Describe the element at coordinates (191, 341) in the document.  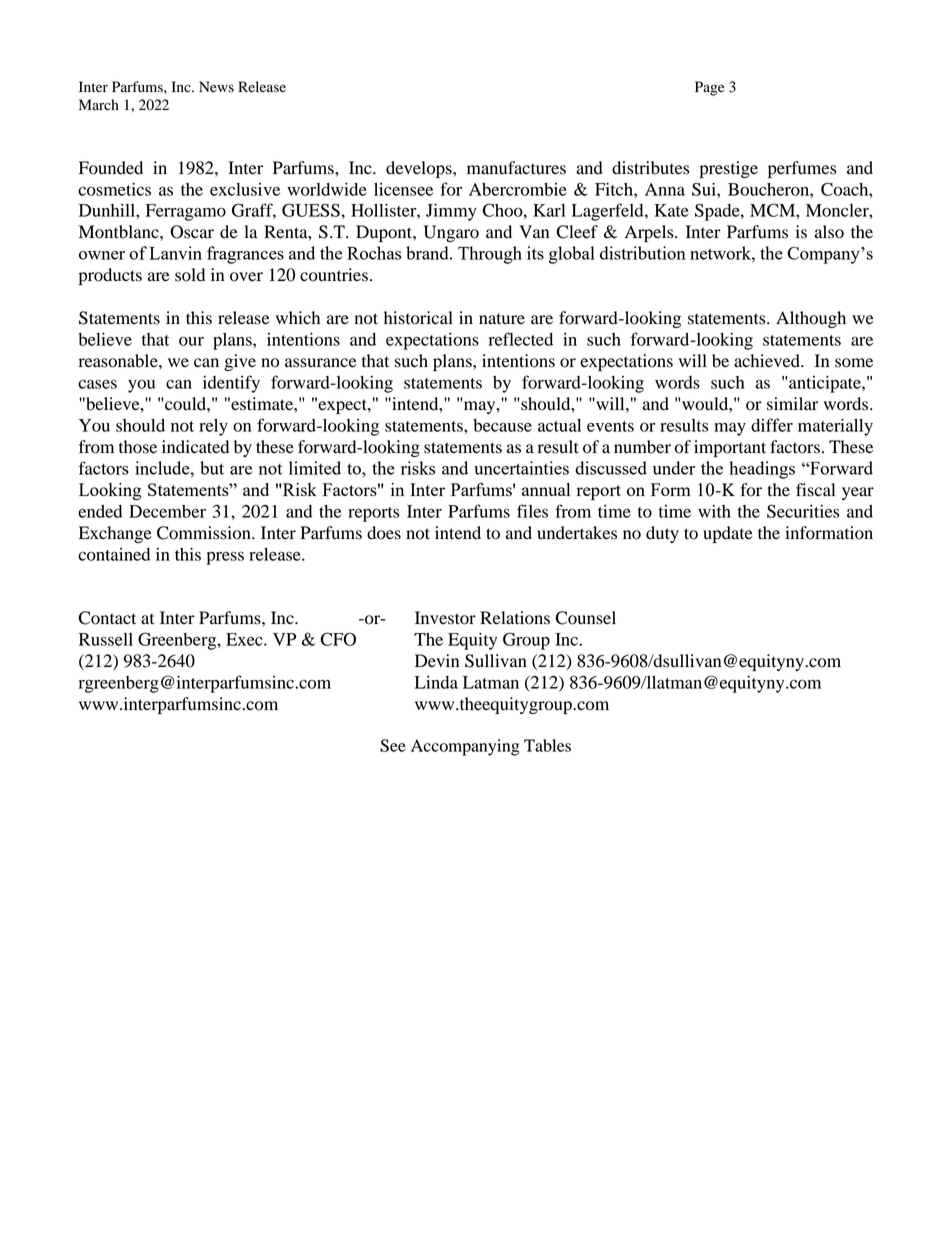
I see `our` at that location.
